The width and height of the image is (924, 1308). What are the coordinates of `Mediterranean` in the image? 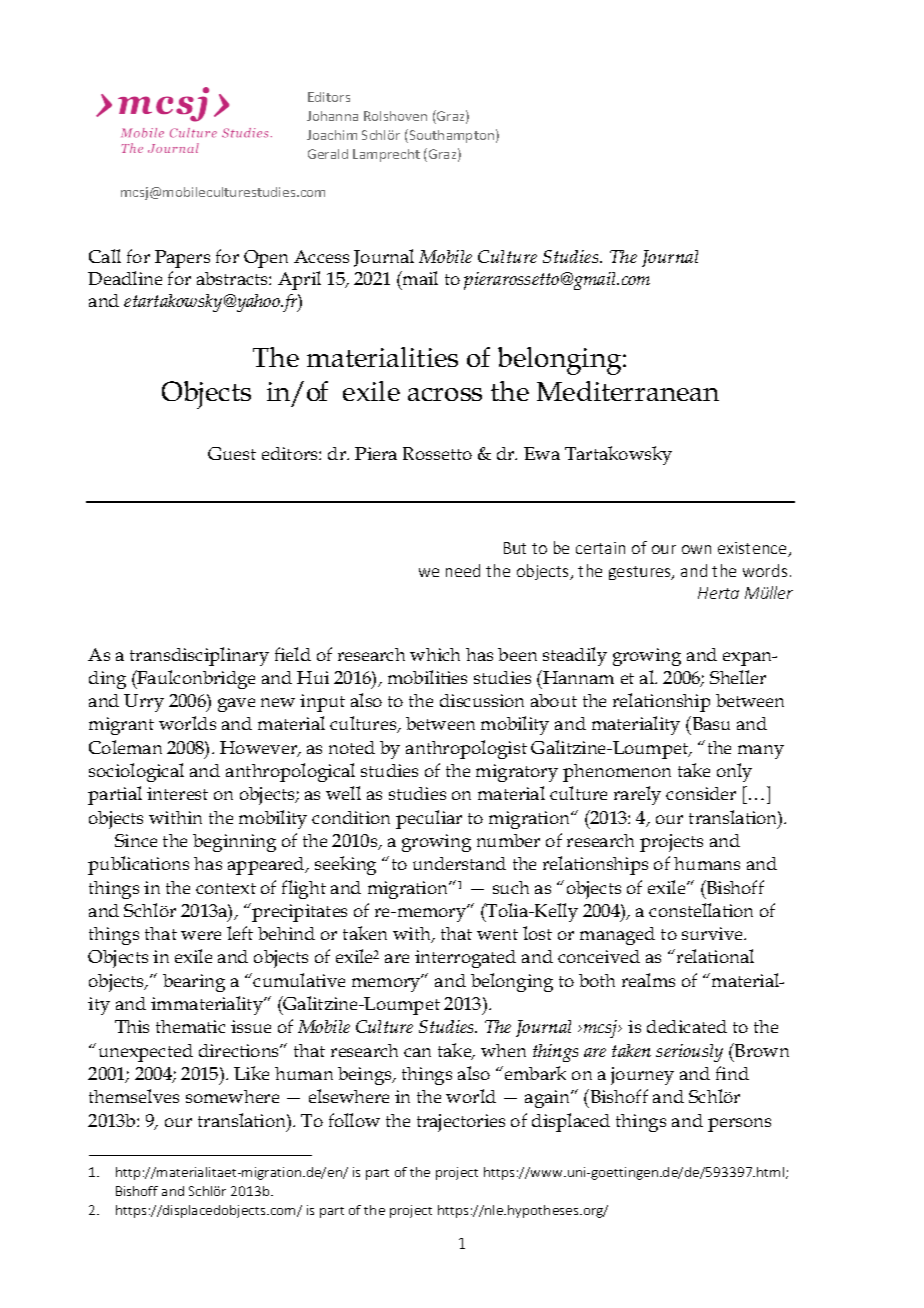 It's located at (628, 391).
